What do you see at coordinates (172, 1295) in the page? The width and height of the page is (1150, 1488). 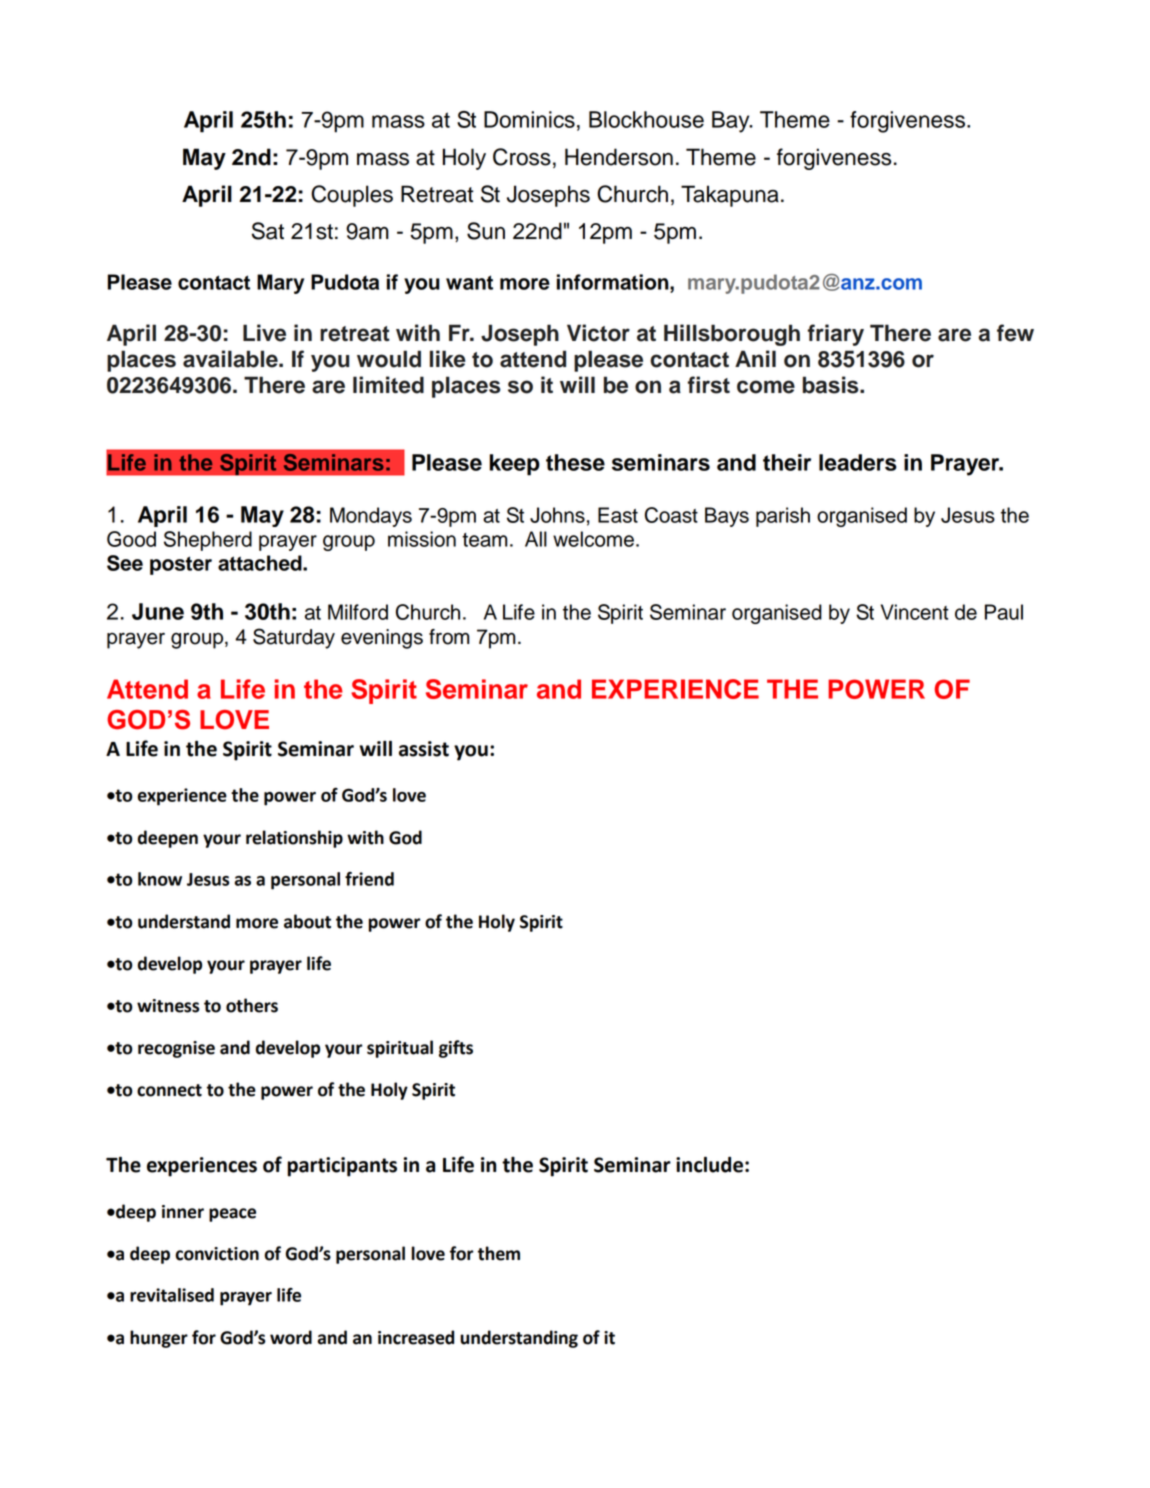 I see `revitalised` at bounding box center [172, 1295].
